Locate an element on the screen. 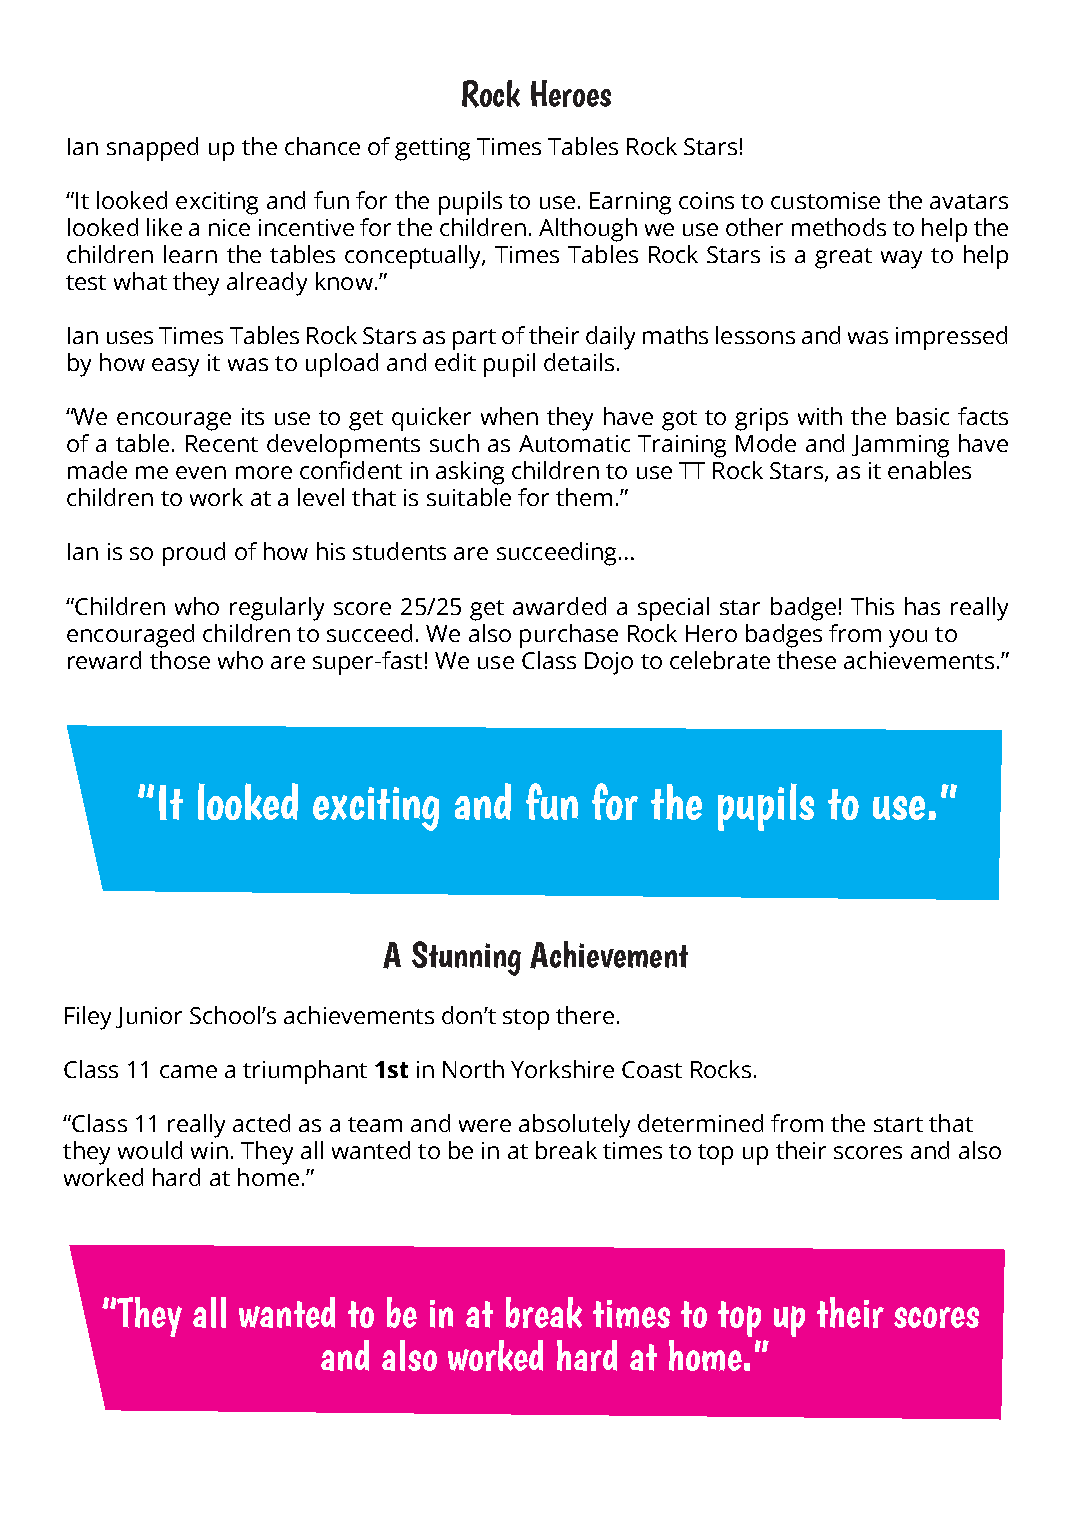  these is located at coordinates (806, 660).
